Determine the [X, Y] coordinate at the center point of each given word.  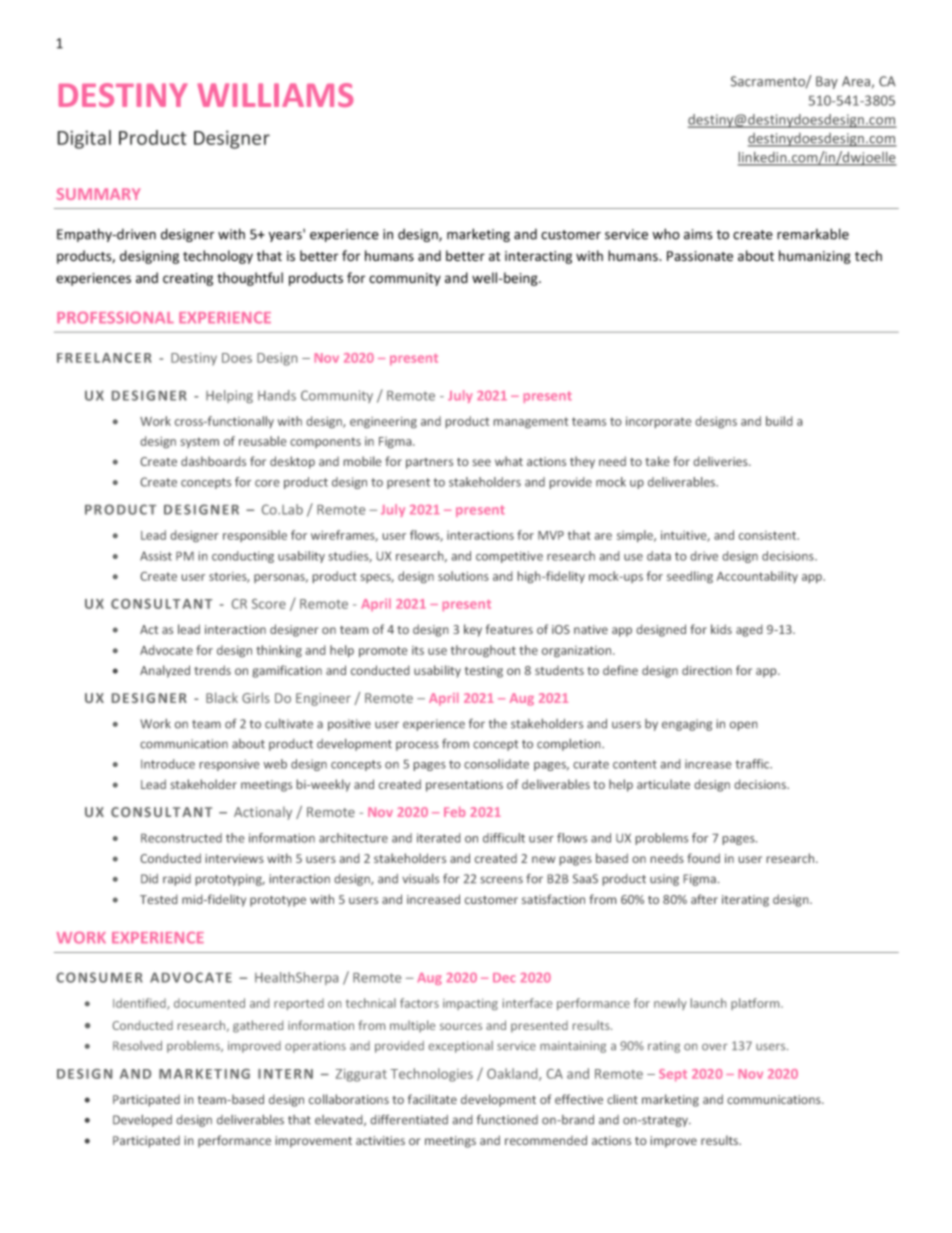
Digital [84, 139]
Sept [673, 1075]
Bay [827, 82]
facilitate [432, 1099]
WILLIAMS [275, 95]
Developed [142, 1121]
